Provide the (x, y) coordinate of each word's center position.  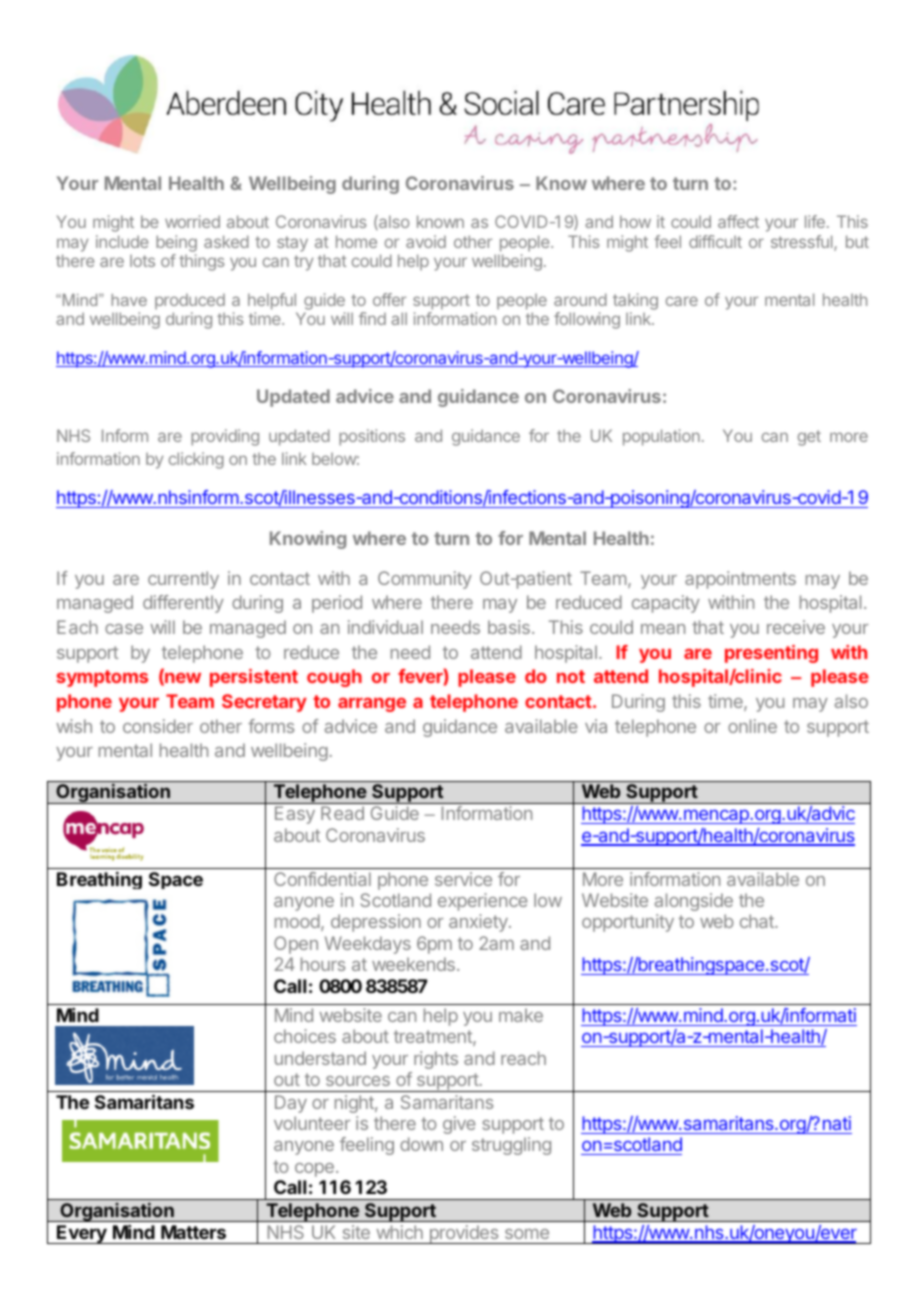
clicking (196, 460)
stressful (803, 243)
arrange (372, 705)
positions (372, 437)
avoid (426, 241)
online (752, 726)
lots (142, 260)
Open (296, 945)
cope (314, 1170)
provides (464, 1234)
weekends (413, 964)
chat (758, 921)
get (809, 438)
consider (158, 726)
